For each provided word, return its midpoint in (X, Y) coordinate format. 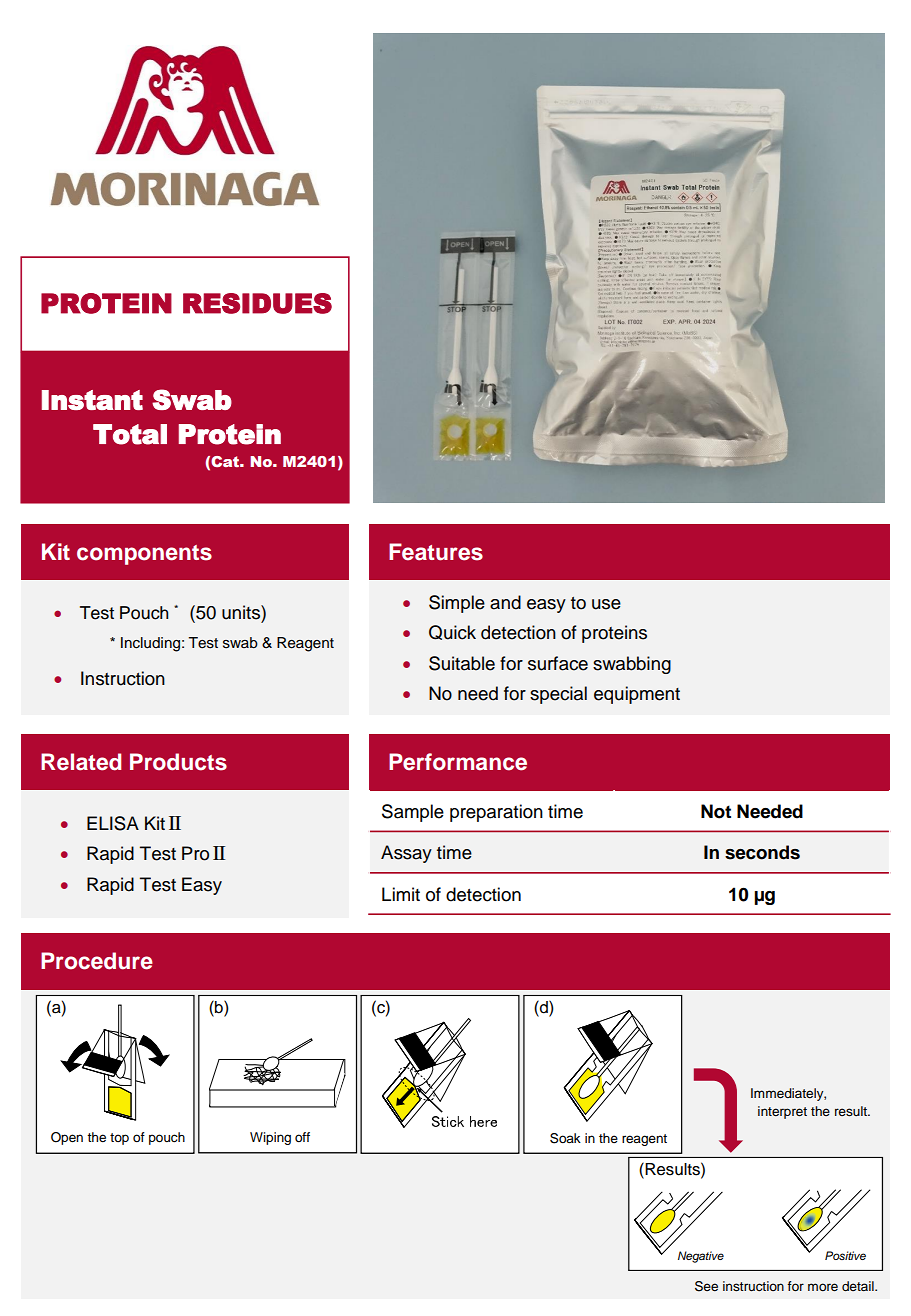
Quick (452, 632)
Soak (565, 1138)
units (242, 612)
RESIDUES (257, 303)
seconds (762, 852)
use (606, 604)
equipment (637, 695)
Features (436, 552)
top (119, 1139)
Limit (401, 894)
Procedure (97, 961)
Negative (701, 1257)
